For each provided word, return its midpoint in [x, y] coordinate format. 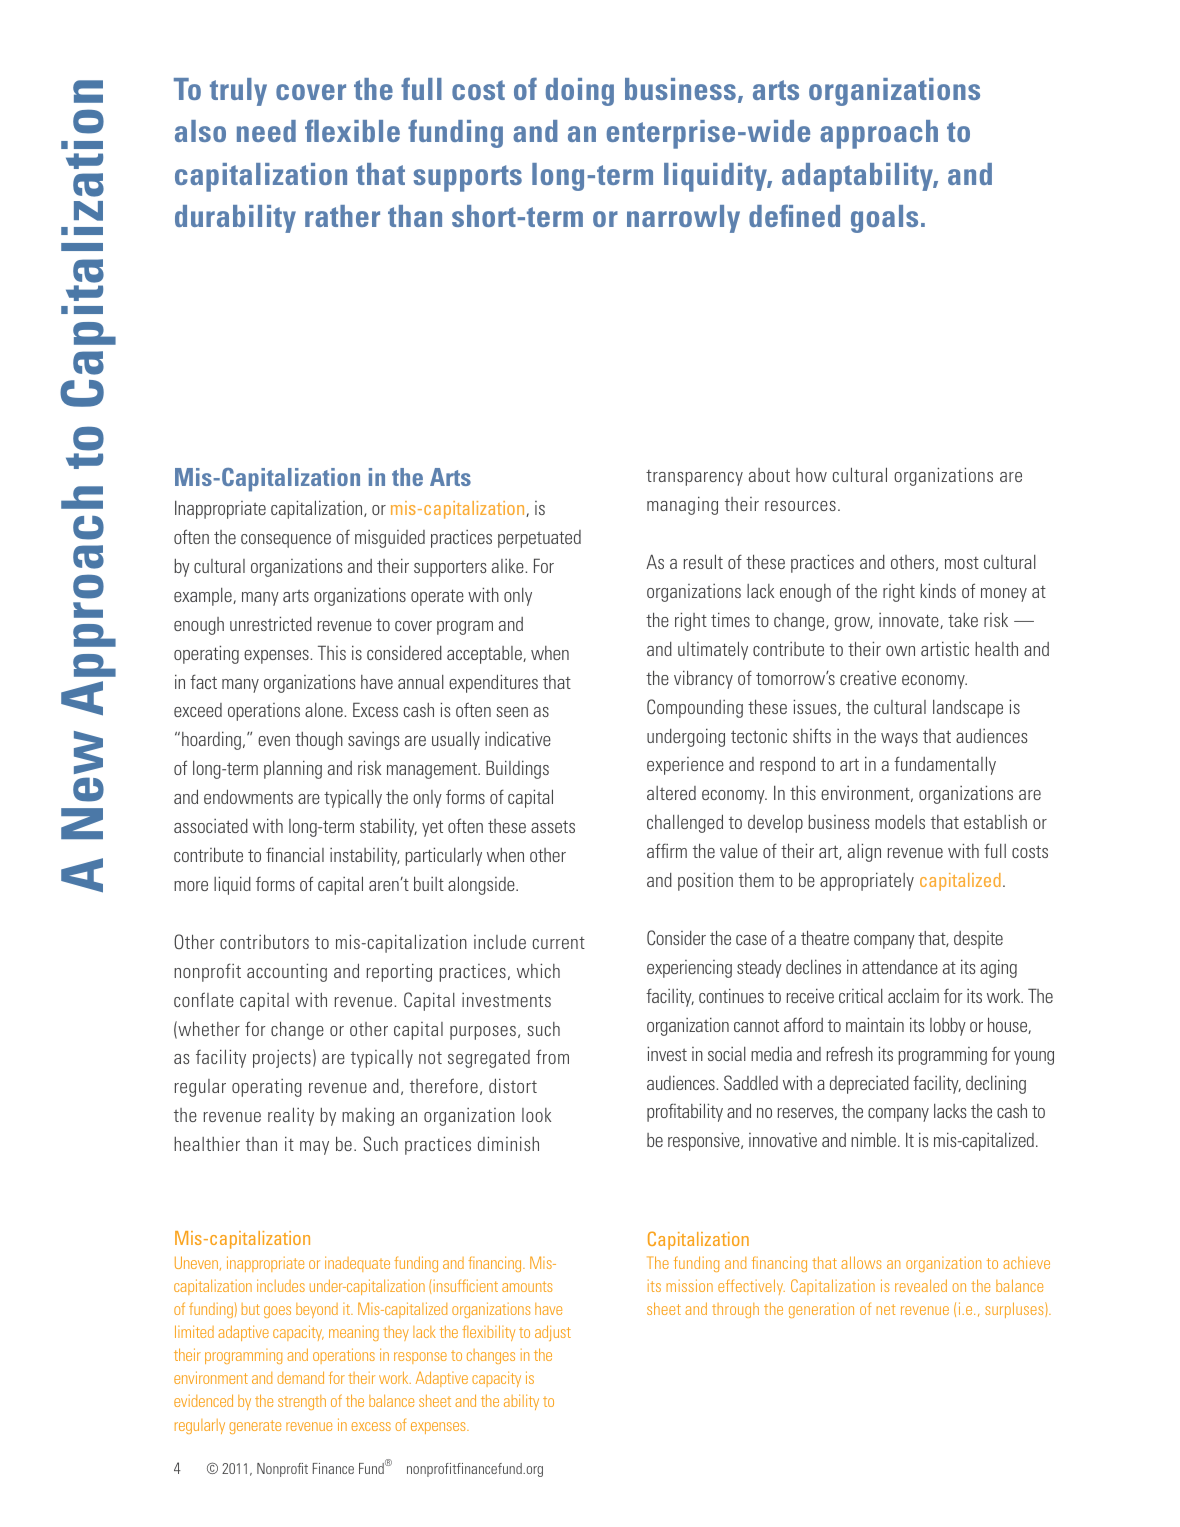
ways [899, 740]
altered [671, 793]
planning [293, 769]
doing [580, 92]
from [552, 1056]
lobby [948, 1027]
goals [884, 219]
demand [300, 1377]
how [811, 475]
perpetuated [539, 539]
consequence [286, 541]
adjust [553, 1333]
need [266, 131]
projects [282, 1058]
